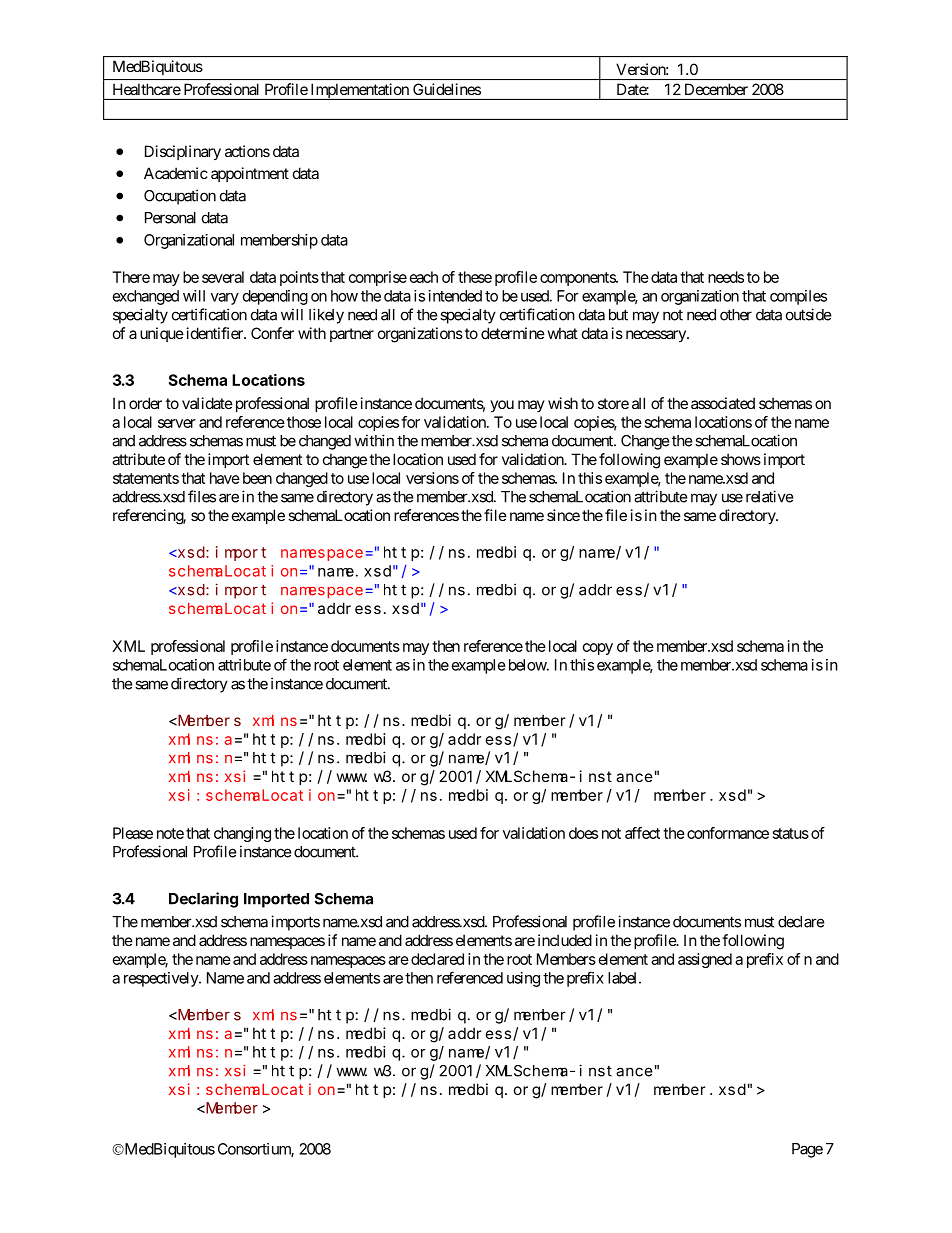 The width and height of the image is (952, 1233). I want to click on Declaring, so click(203, 900).
